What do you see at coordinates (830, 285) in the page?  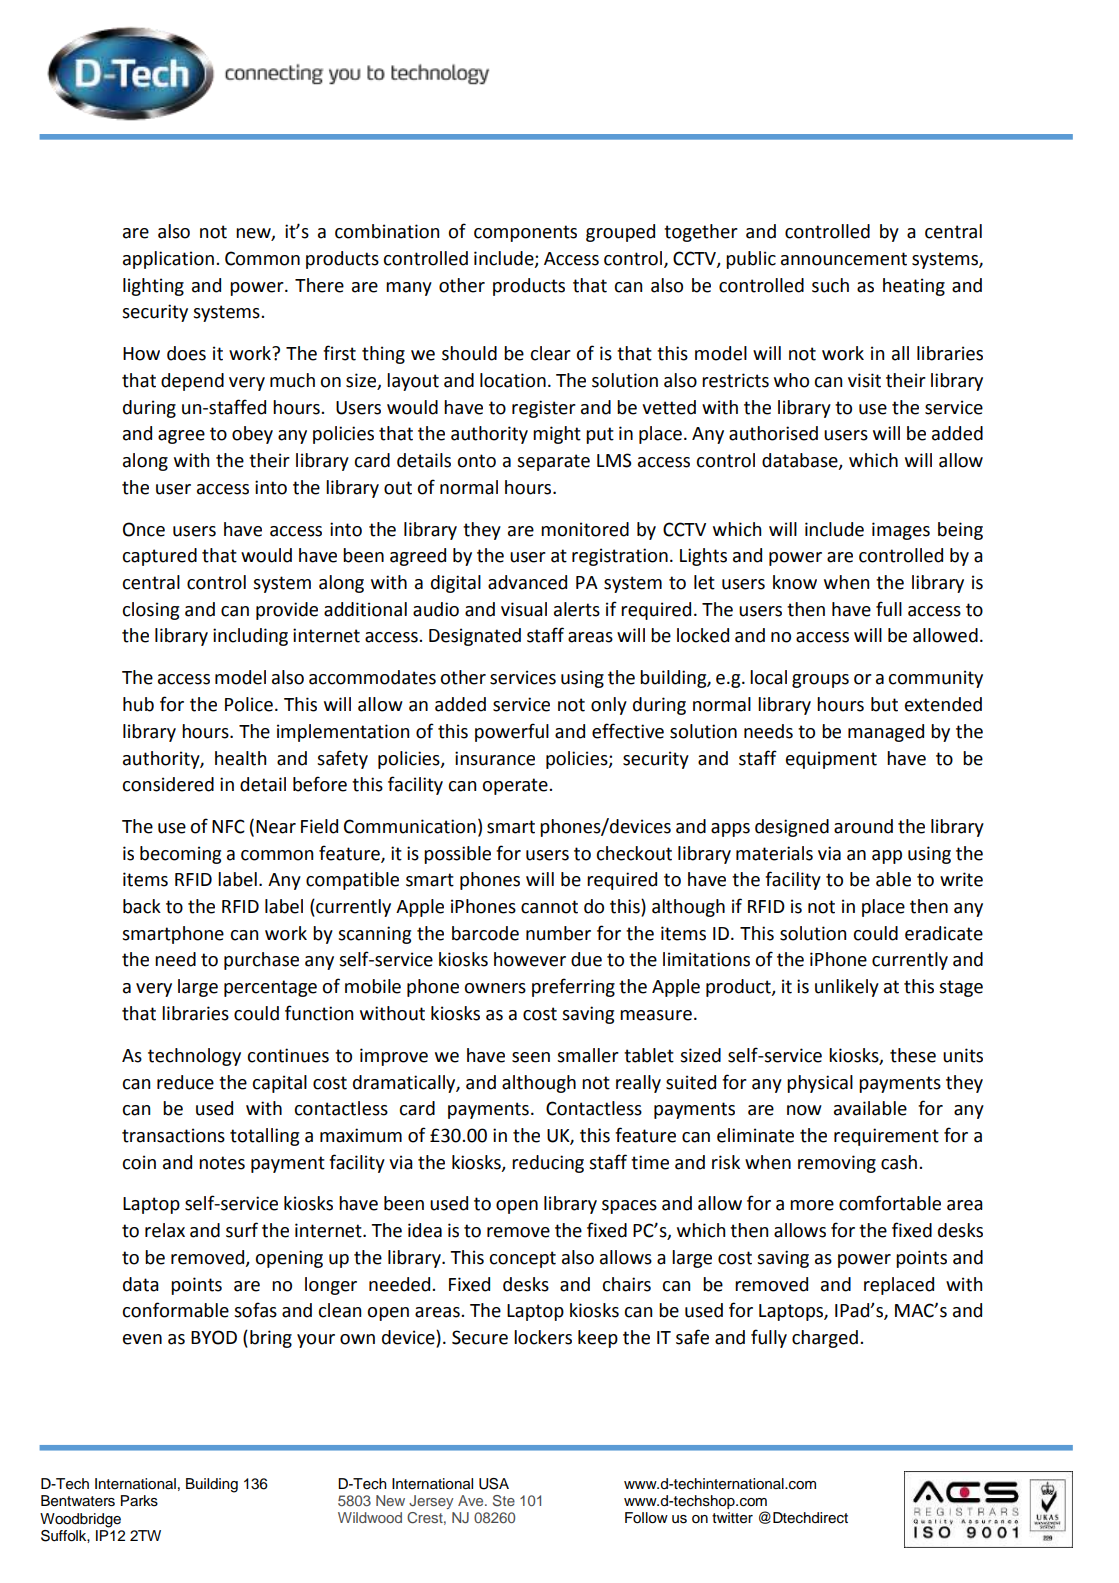 I see `such` at bounding box center [830, 285].
